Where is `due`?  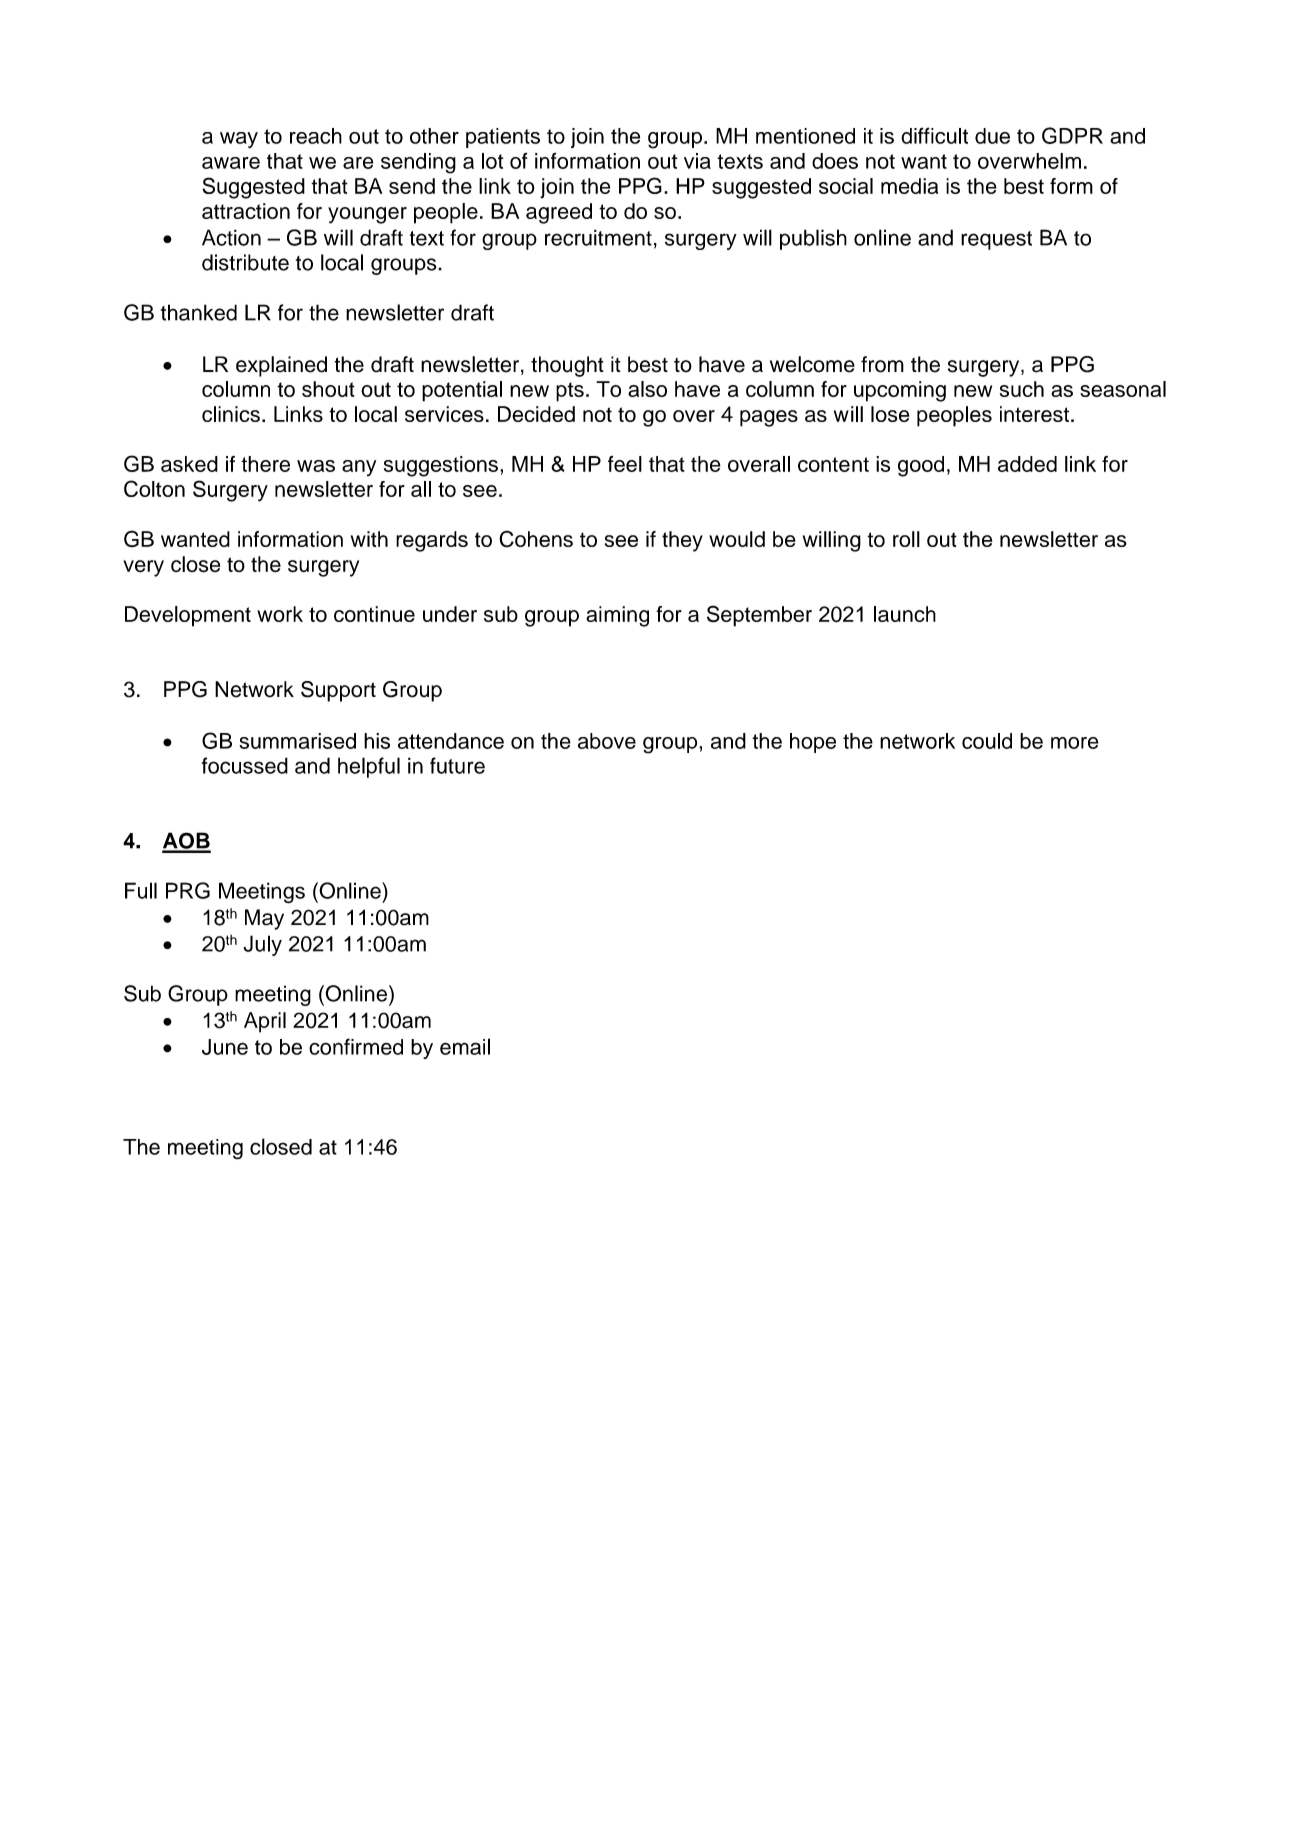
due is located at coordinates (992, 136).
